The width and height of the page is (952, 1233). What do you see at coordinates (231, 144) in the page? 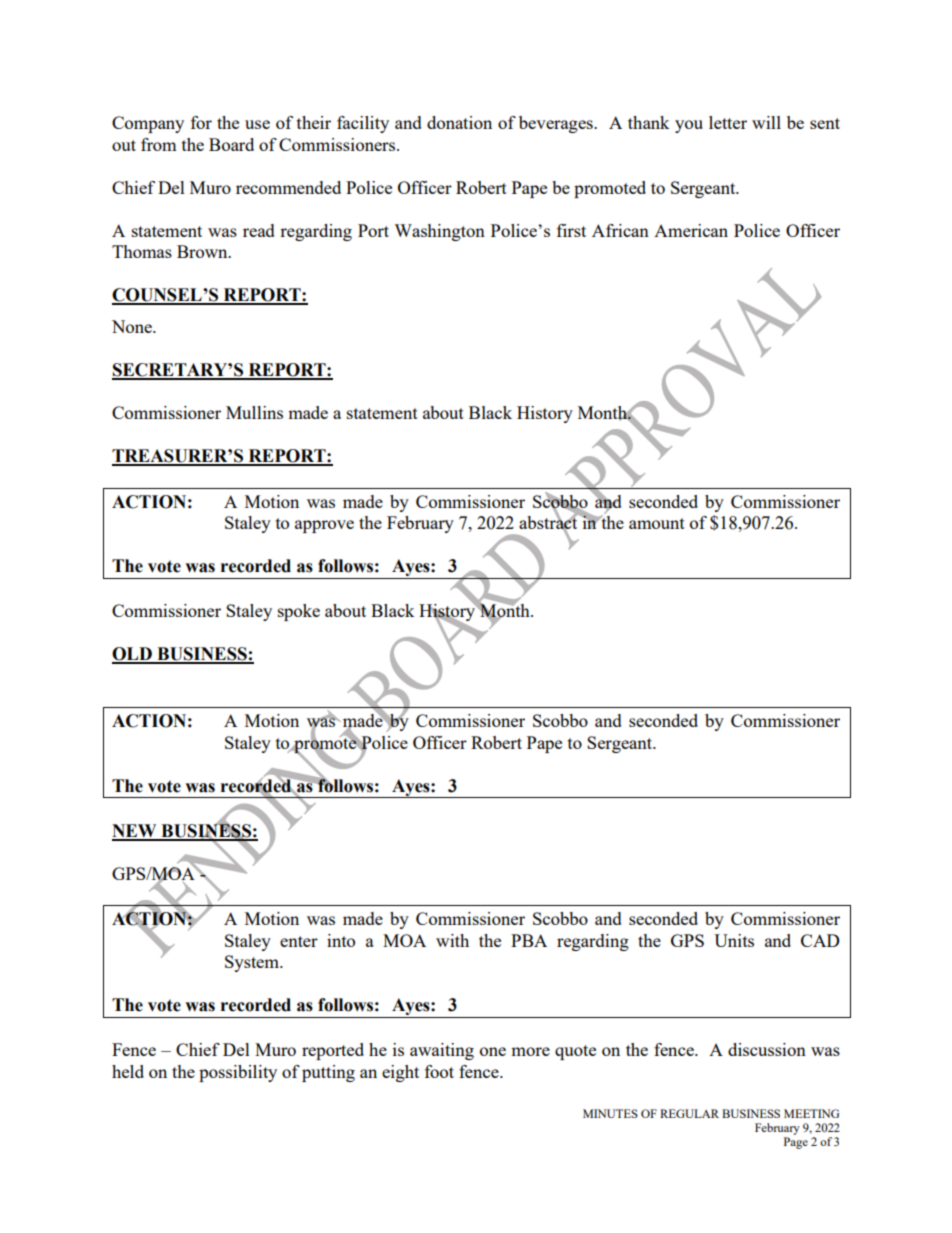
I see `Board` at bounding box center [231, 144].
